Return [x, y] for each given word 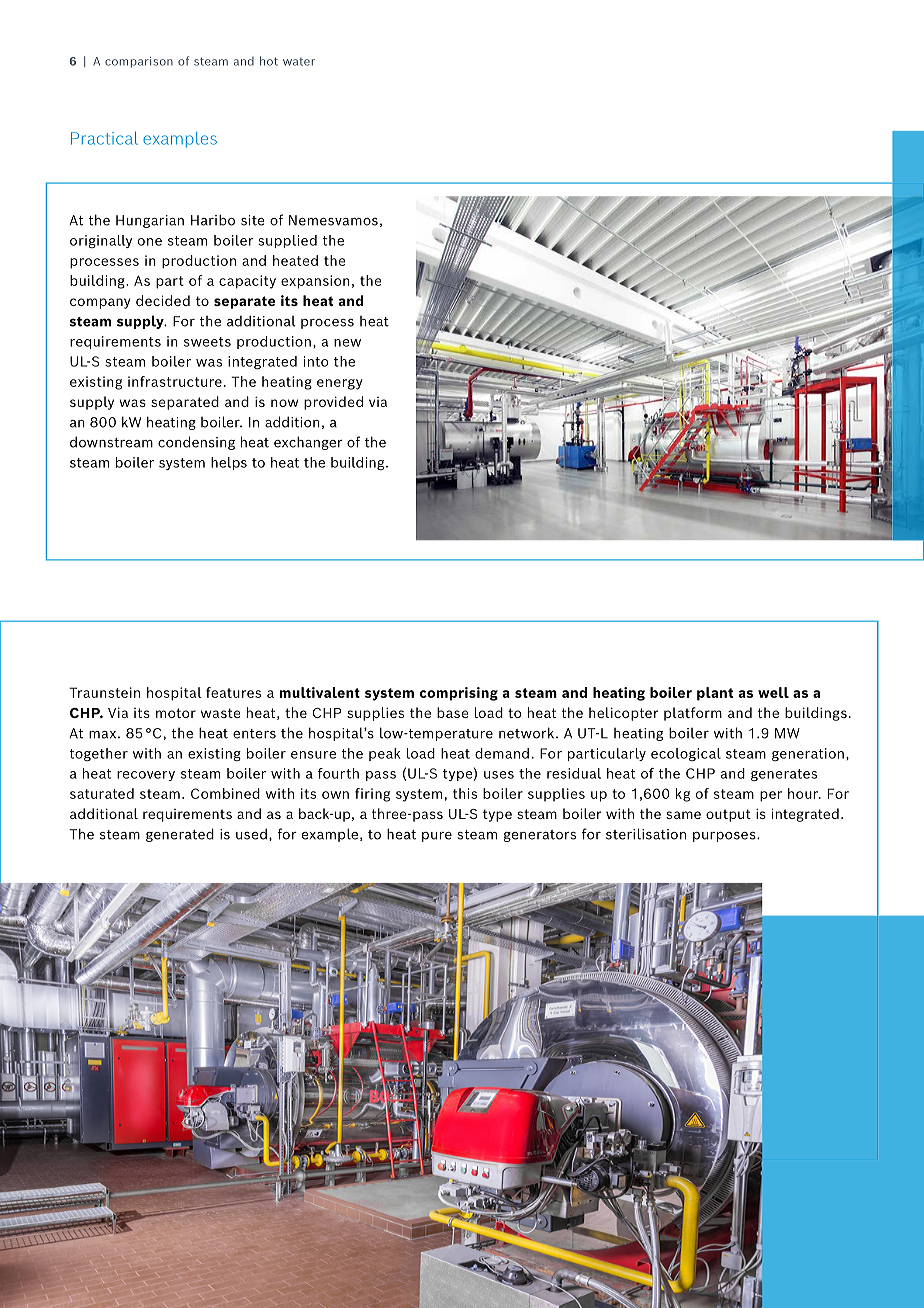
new [347, 343]
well [773, 692]
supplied [287, 241]
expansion [315, 282]
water [299, 62]
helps [229, 463]
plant [715, 694]
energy [340, 384]
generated [180, 835]
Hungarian [150, 221]
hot [269, 61]
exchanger [308, 443]
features [233, 692]
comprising [459, 694]
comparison [139, 62]
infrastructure [175, 381]
